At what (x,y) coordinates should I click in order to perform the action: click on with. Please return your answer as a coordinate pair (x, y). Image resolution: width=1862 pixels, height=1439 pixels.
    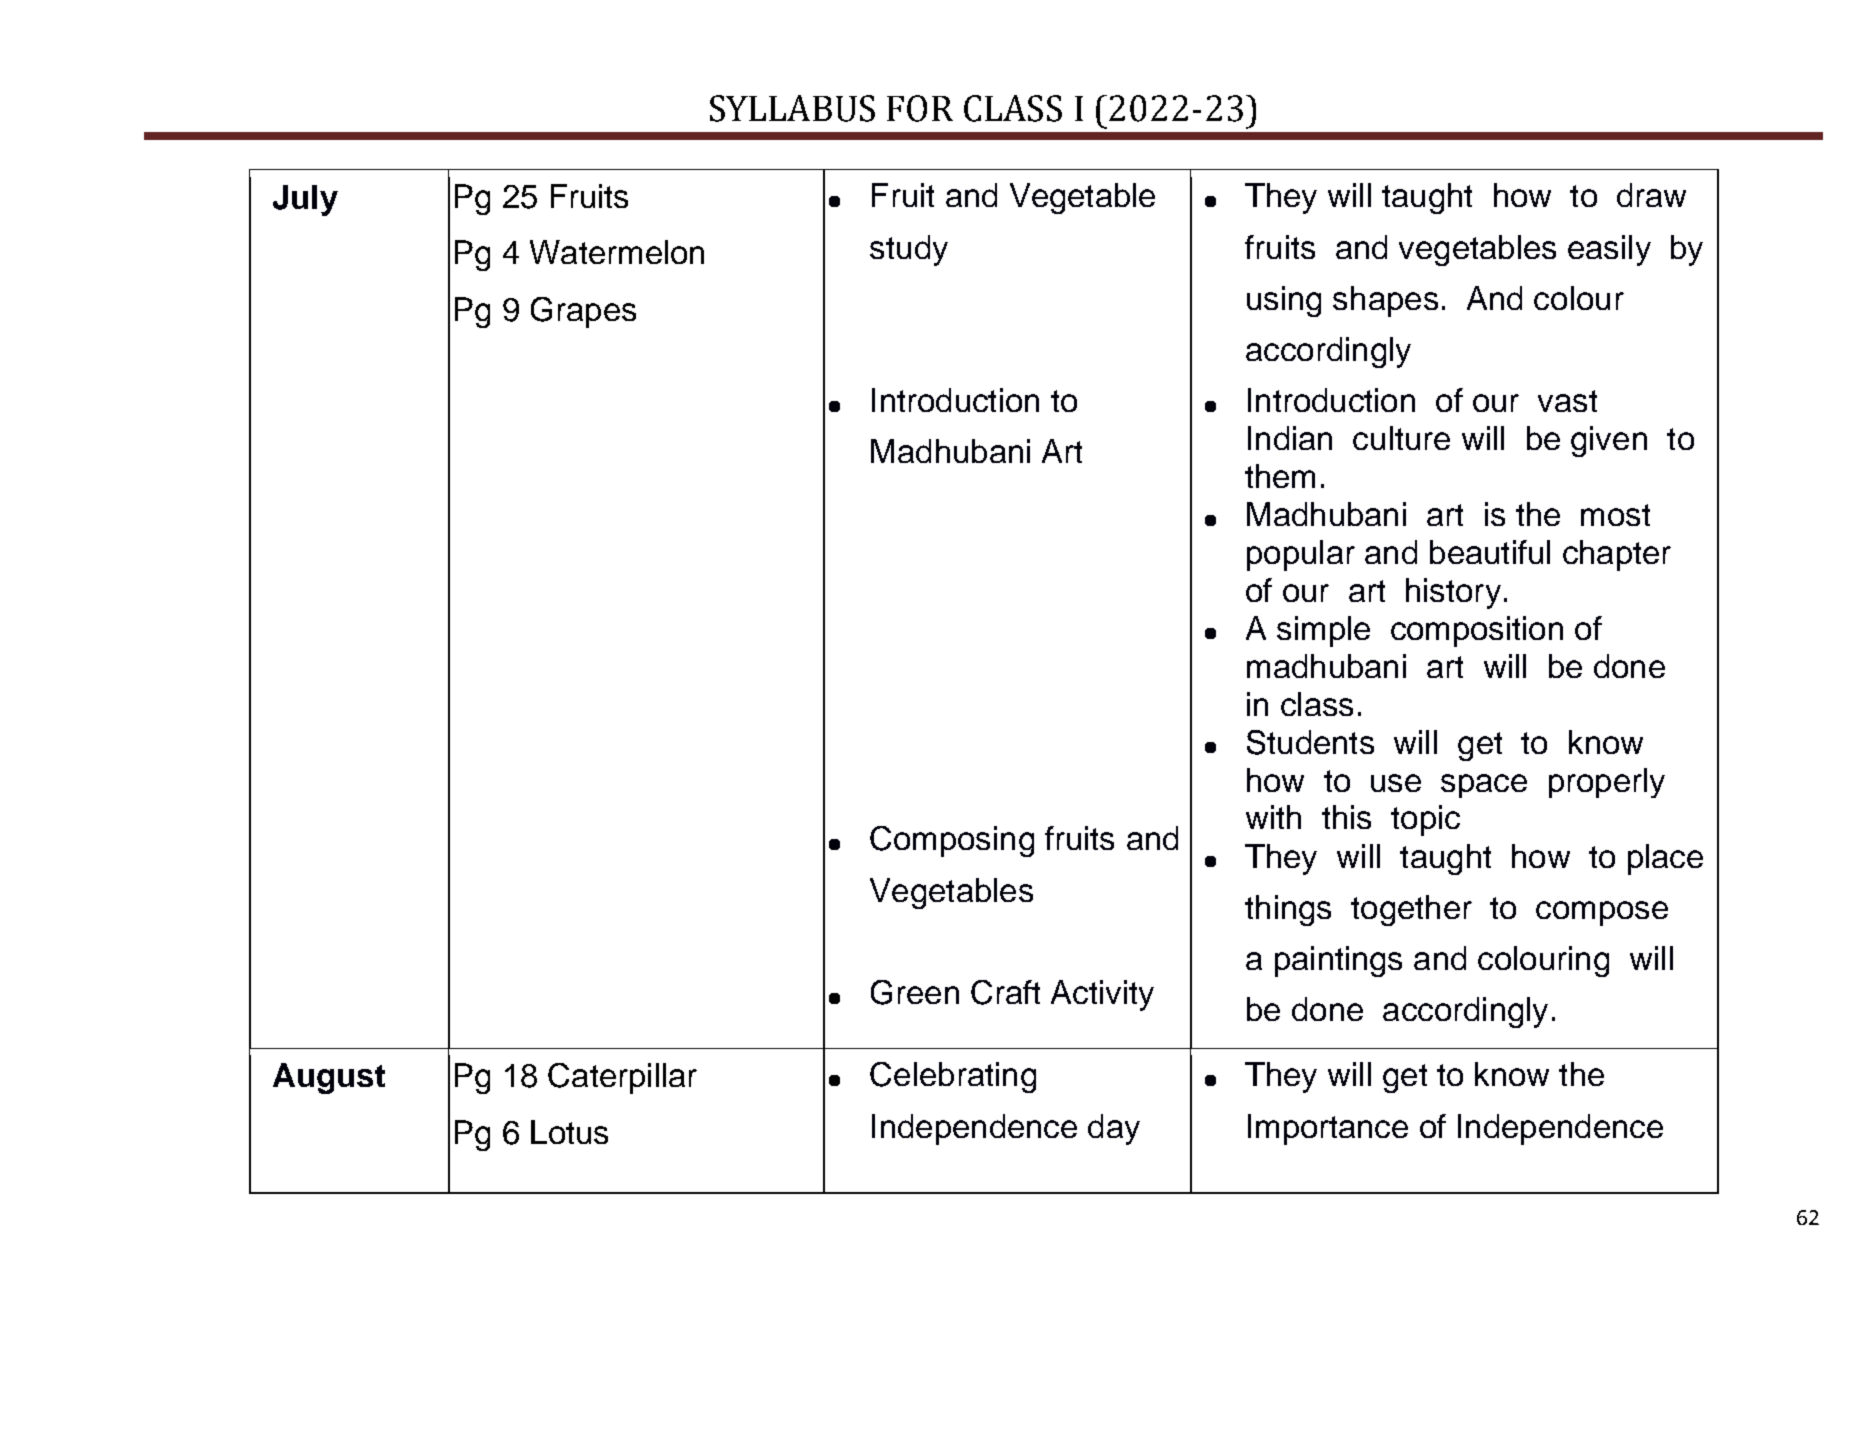
    Looking at the image, I should click on (1273, 817).
